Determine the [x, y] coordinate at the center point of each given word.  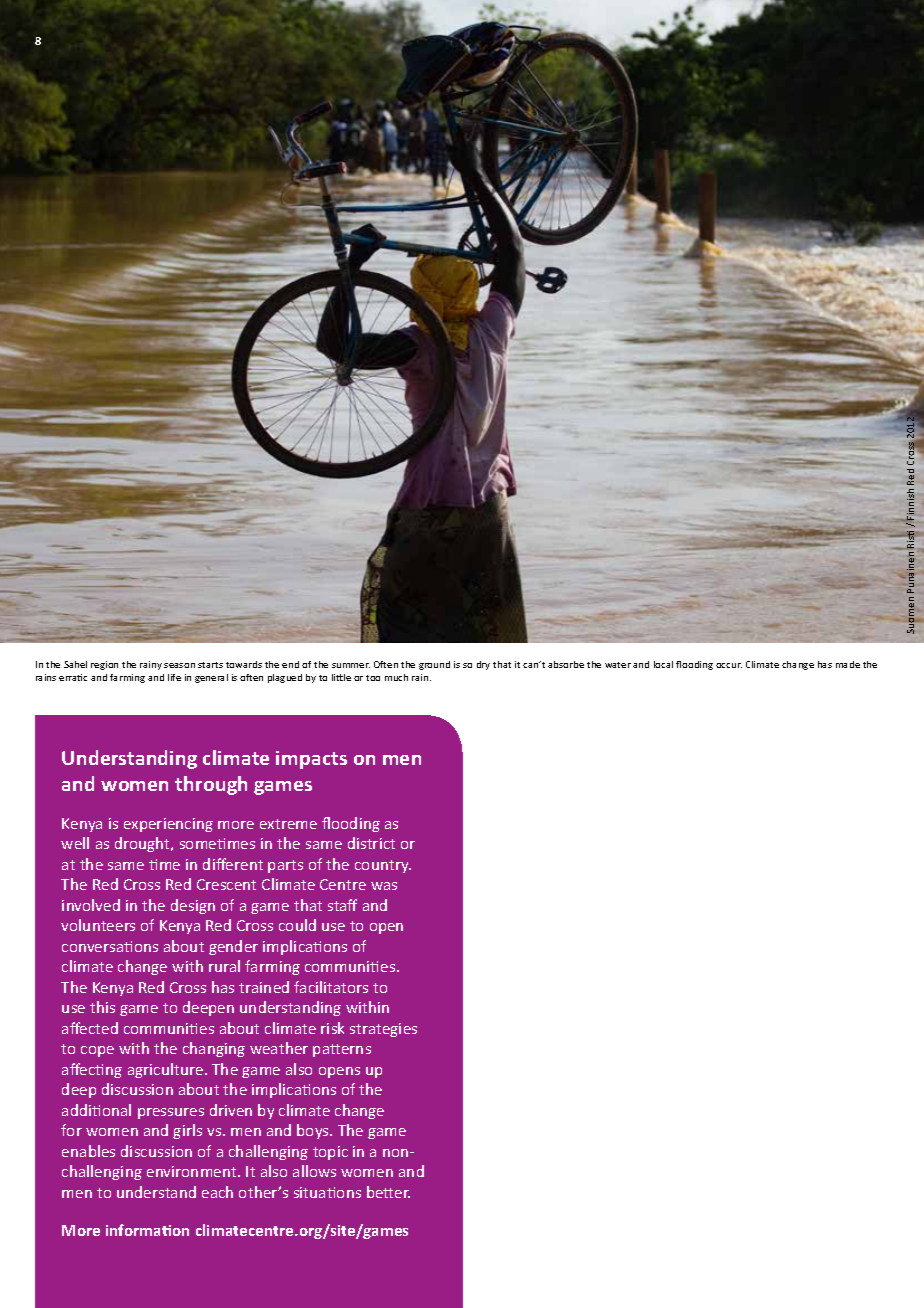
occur [729, 665]
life [174, 677]
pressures [171, 1113]
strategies [383, 1030]
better [388, 1192]
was [384, 886]
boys [314, 1131]
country [383, 866]
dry [483, 665]
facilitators [331, 987]
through [211, 785]
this [102, 1007]
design [193, 906]
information [147, 1230]
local [663, 664]
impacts [311, 760]
